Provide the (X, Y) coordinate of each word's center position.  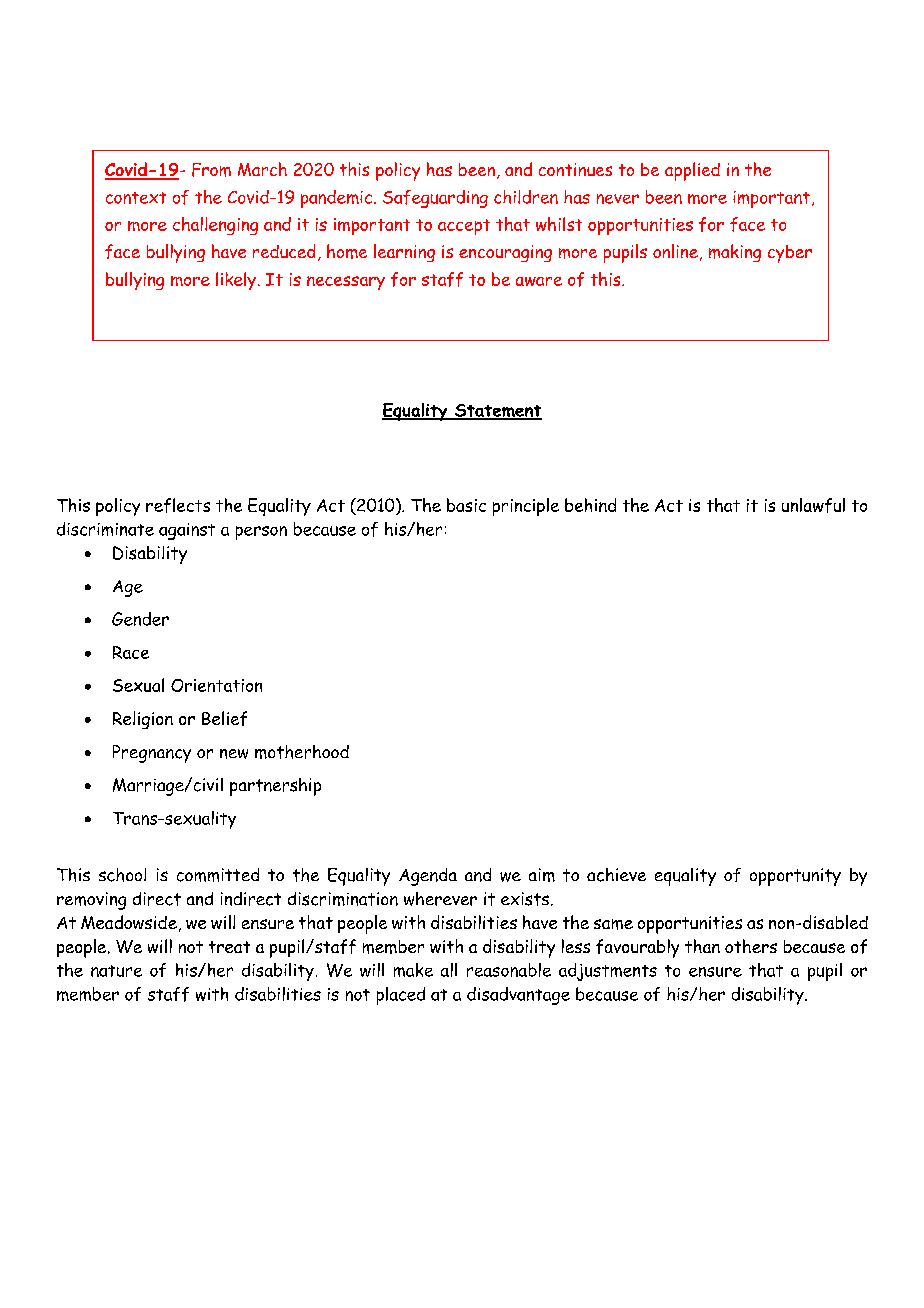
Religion (143, 720)
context (136, 198)
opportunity (795, 877)
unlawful (813, 505)
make (413, 970)
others (751, 946)
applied (692, 171)
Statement (497, 412)
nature (116, 971)
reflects (178, 505)
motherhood (302, 752)
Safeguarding (435, 199)
